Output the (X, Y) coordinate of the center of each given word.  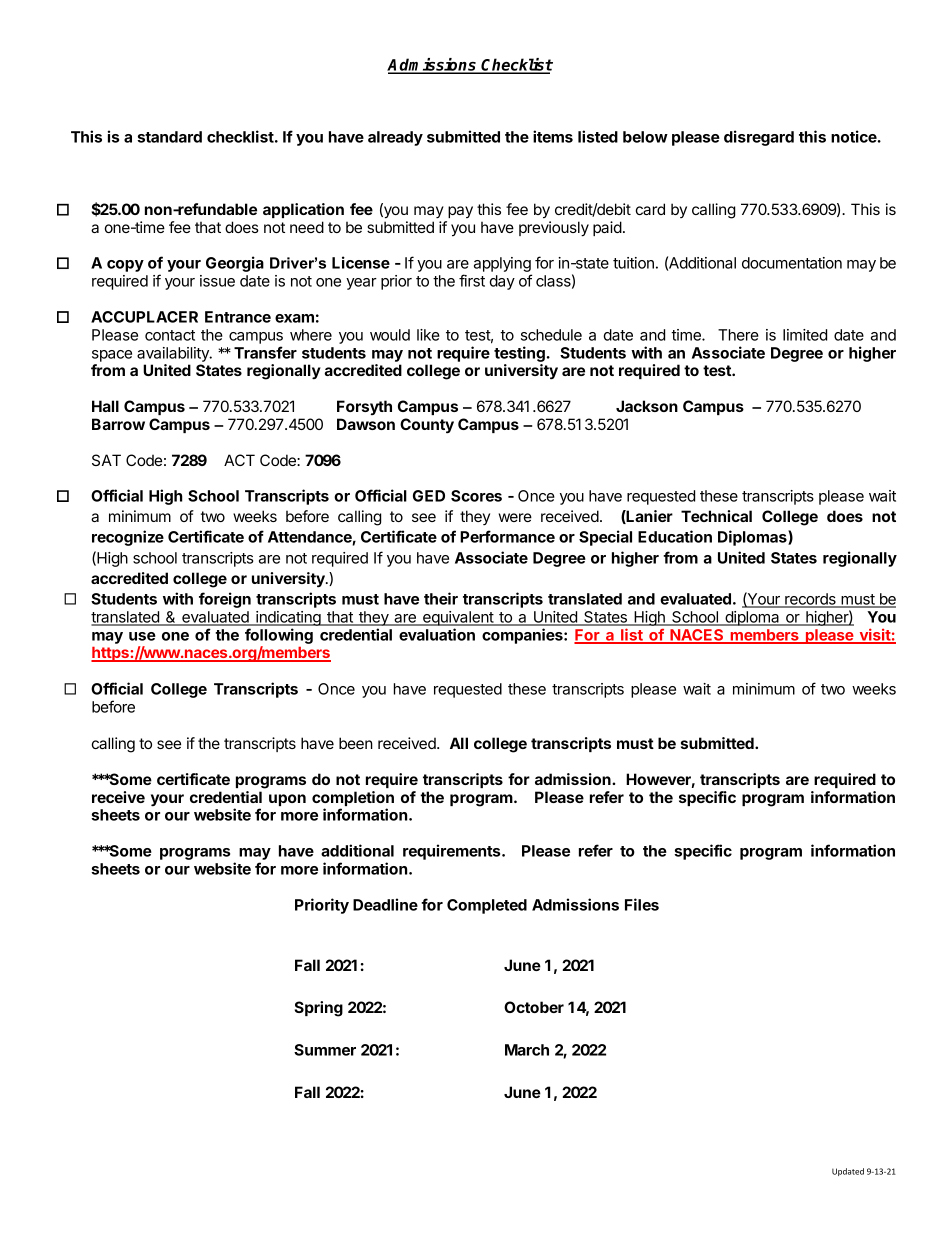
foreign (225, 600)
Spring (318, 1009)
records (810, 600)
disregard (759, 138)
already (395, 138)
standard (169, 137)
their (441, 598)
